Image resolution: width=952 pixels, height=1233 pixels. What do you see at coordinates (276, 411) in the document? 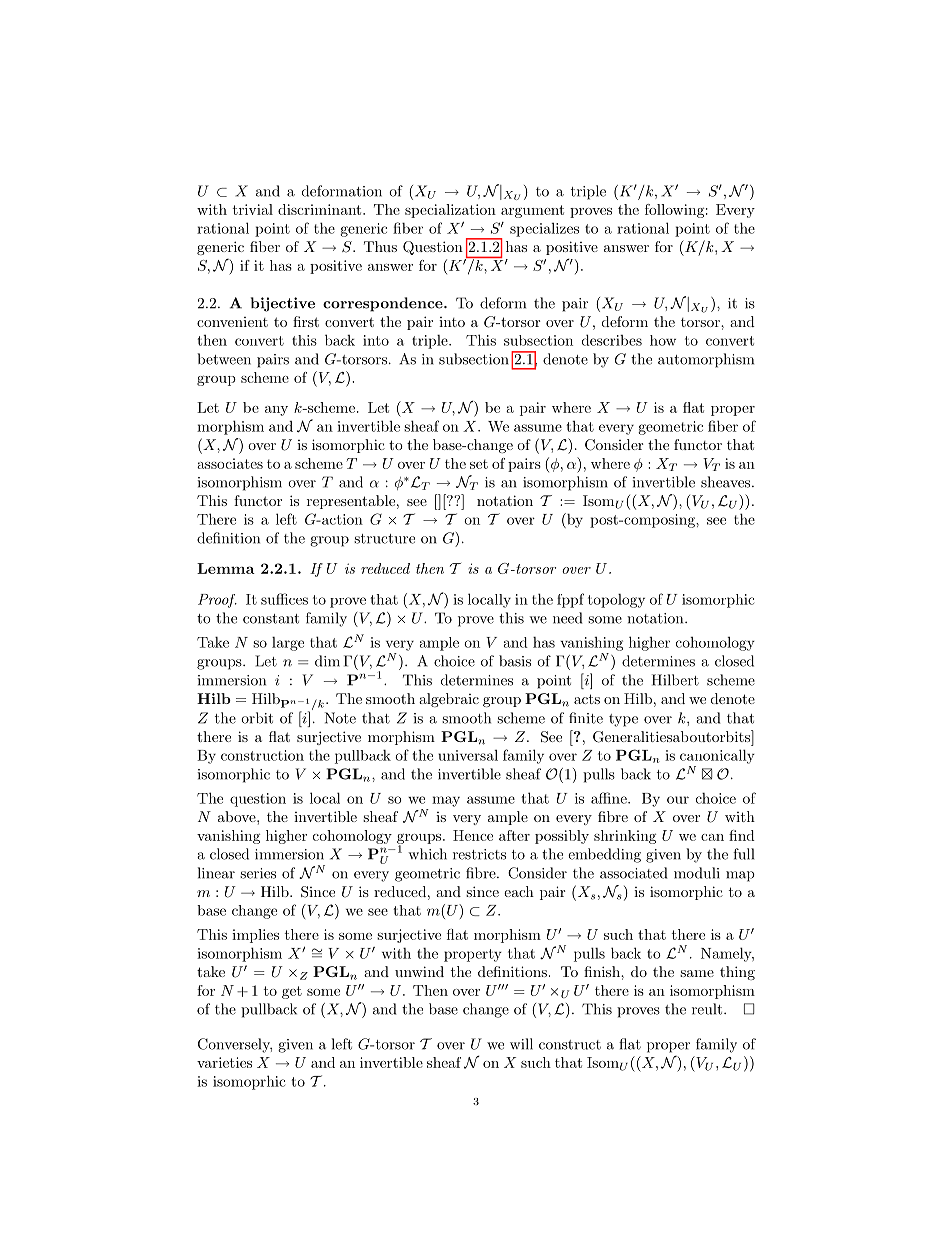
I see `any` at bounding box center [276, 411].
